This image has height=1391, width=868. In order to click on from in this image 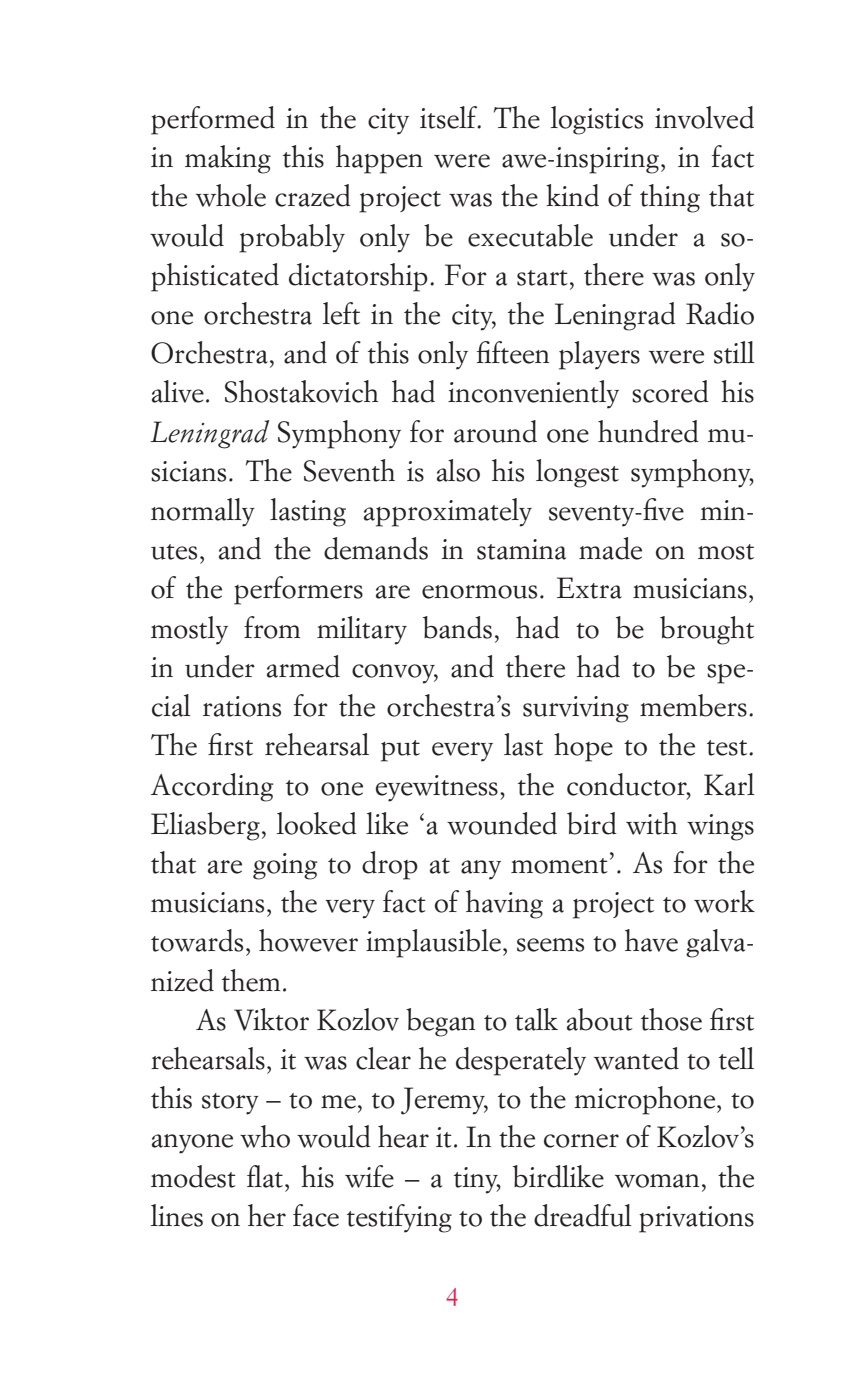, I will do `click(272, 627)`.
